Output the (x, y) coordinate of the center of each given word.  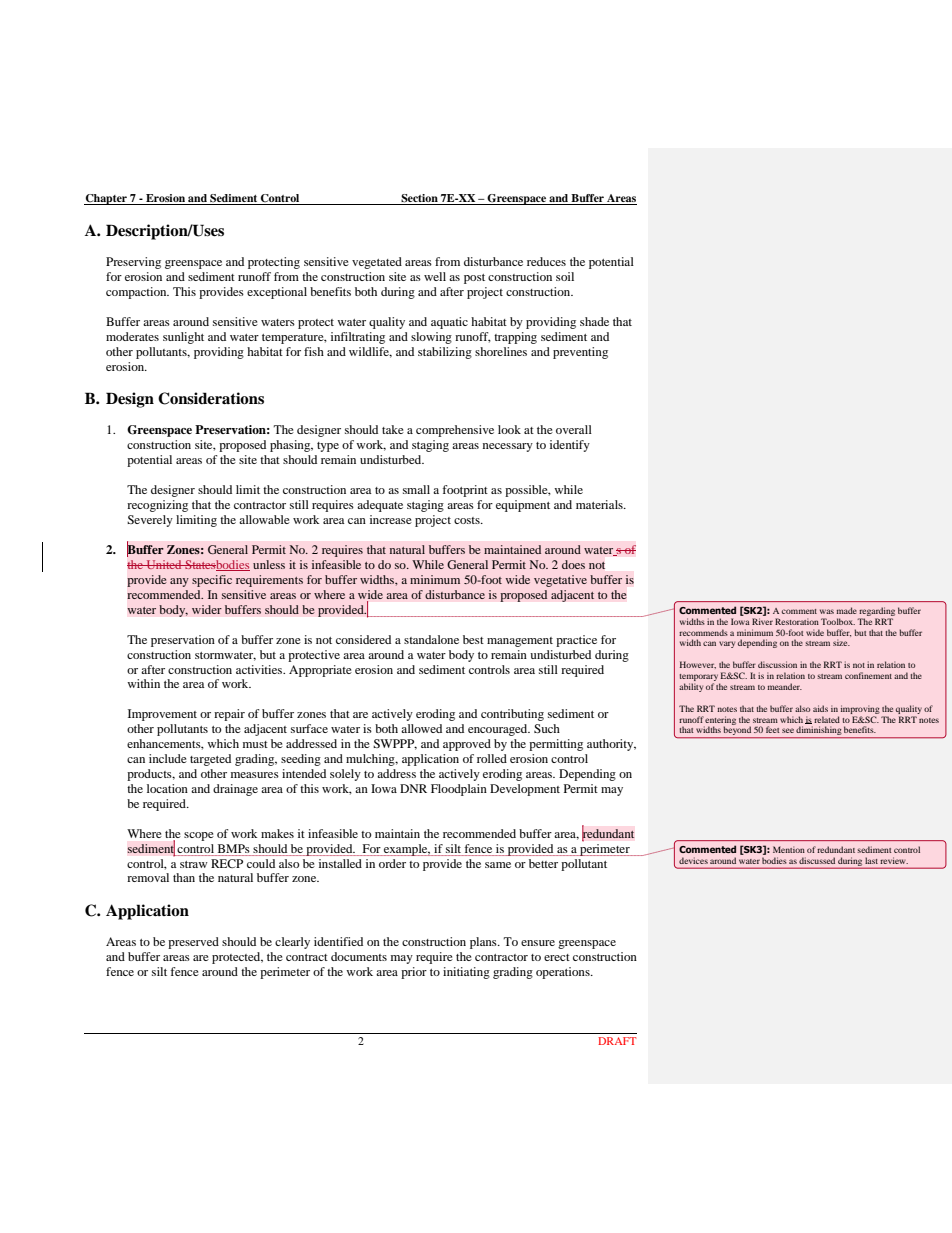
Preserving (133, 263)
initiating (466, 973)
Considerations (211, 398)
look (509, 429)
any (179, 582)
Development (525, 790)
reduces (546, 261)
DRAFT (617, 1041)
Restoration (797, 621)
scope (199, 836)
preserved (193, 943)
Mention (789, 849)
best (473, 639)
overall (574, 429)
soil (565, 276)
